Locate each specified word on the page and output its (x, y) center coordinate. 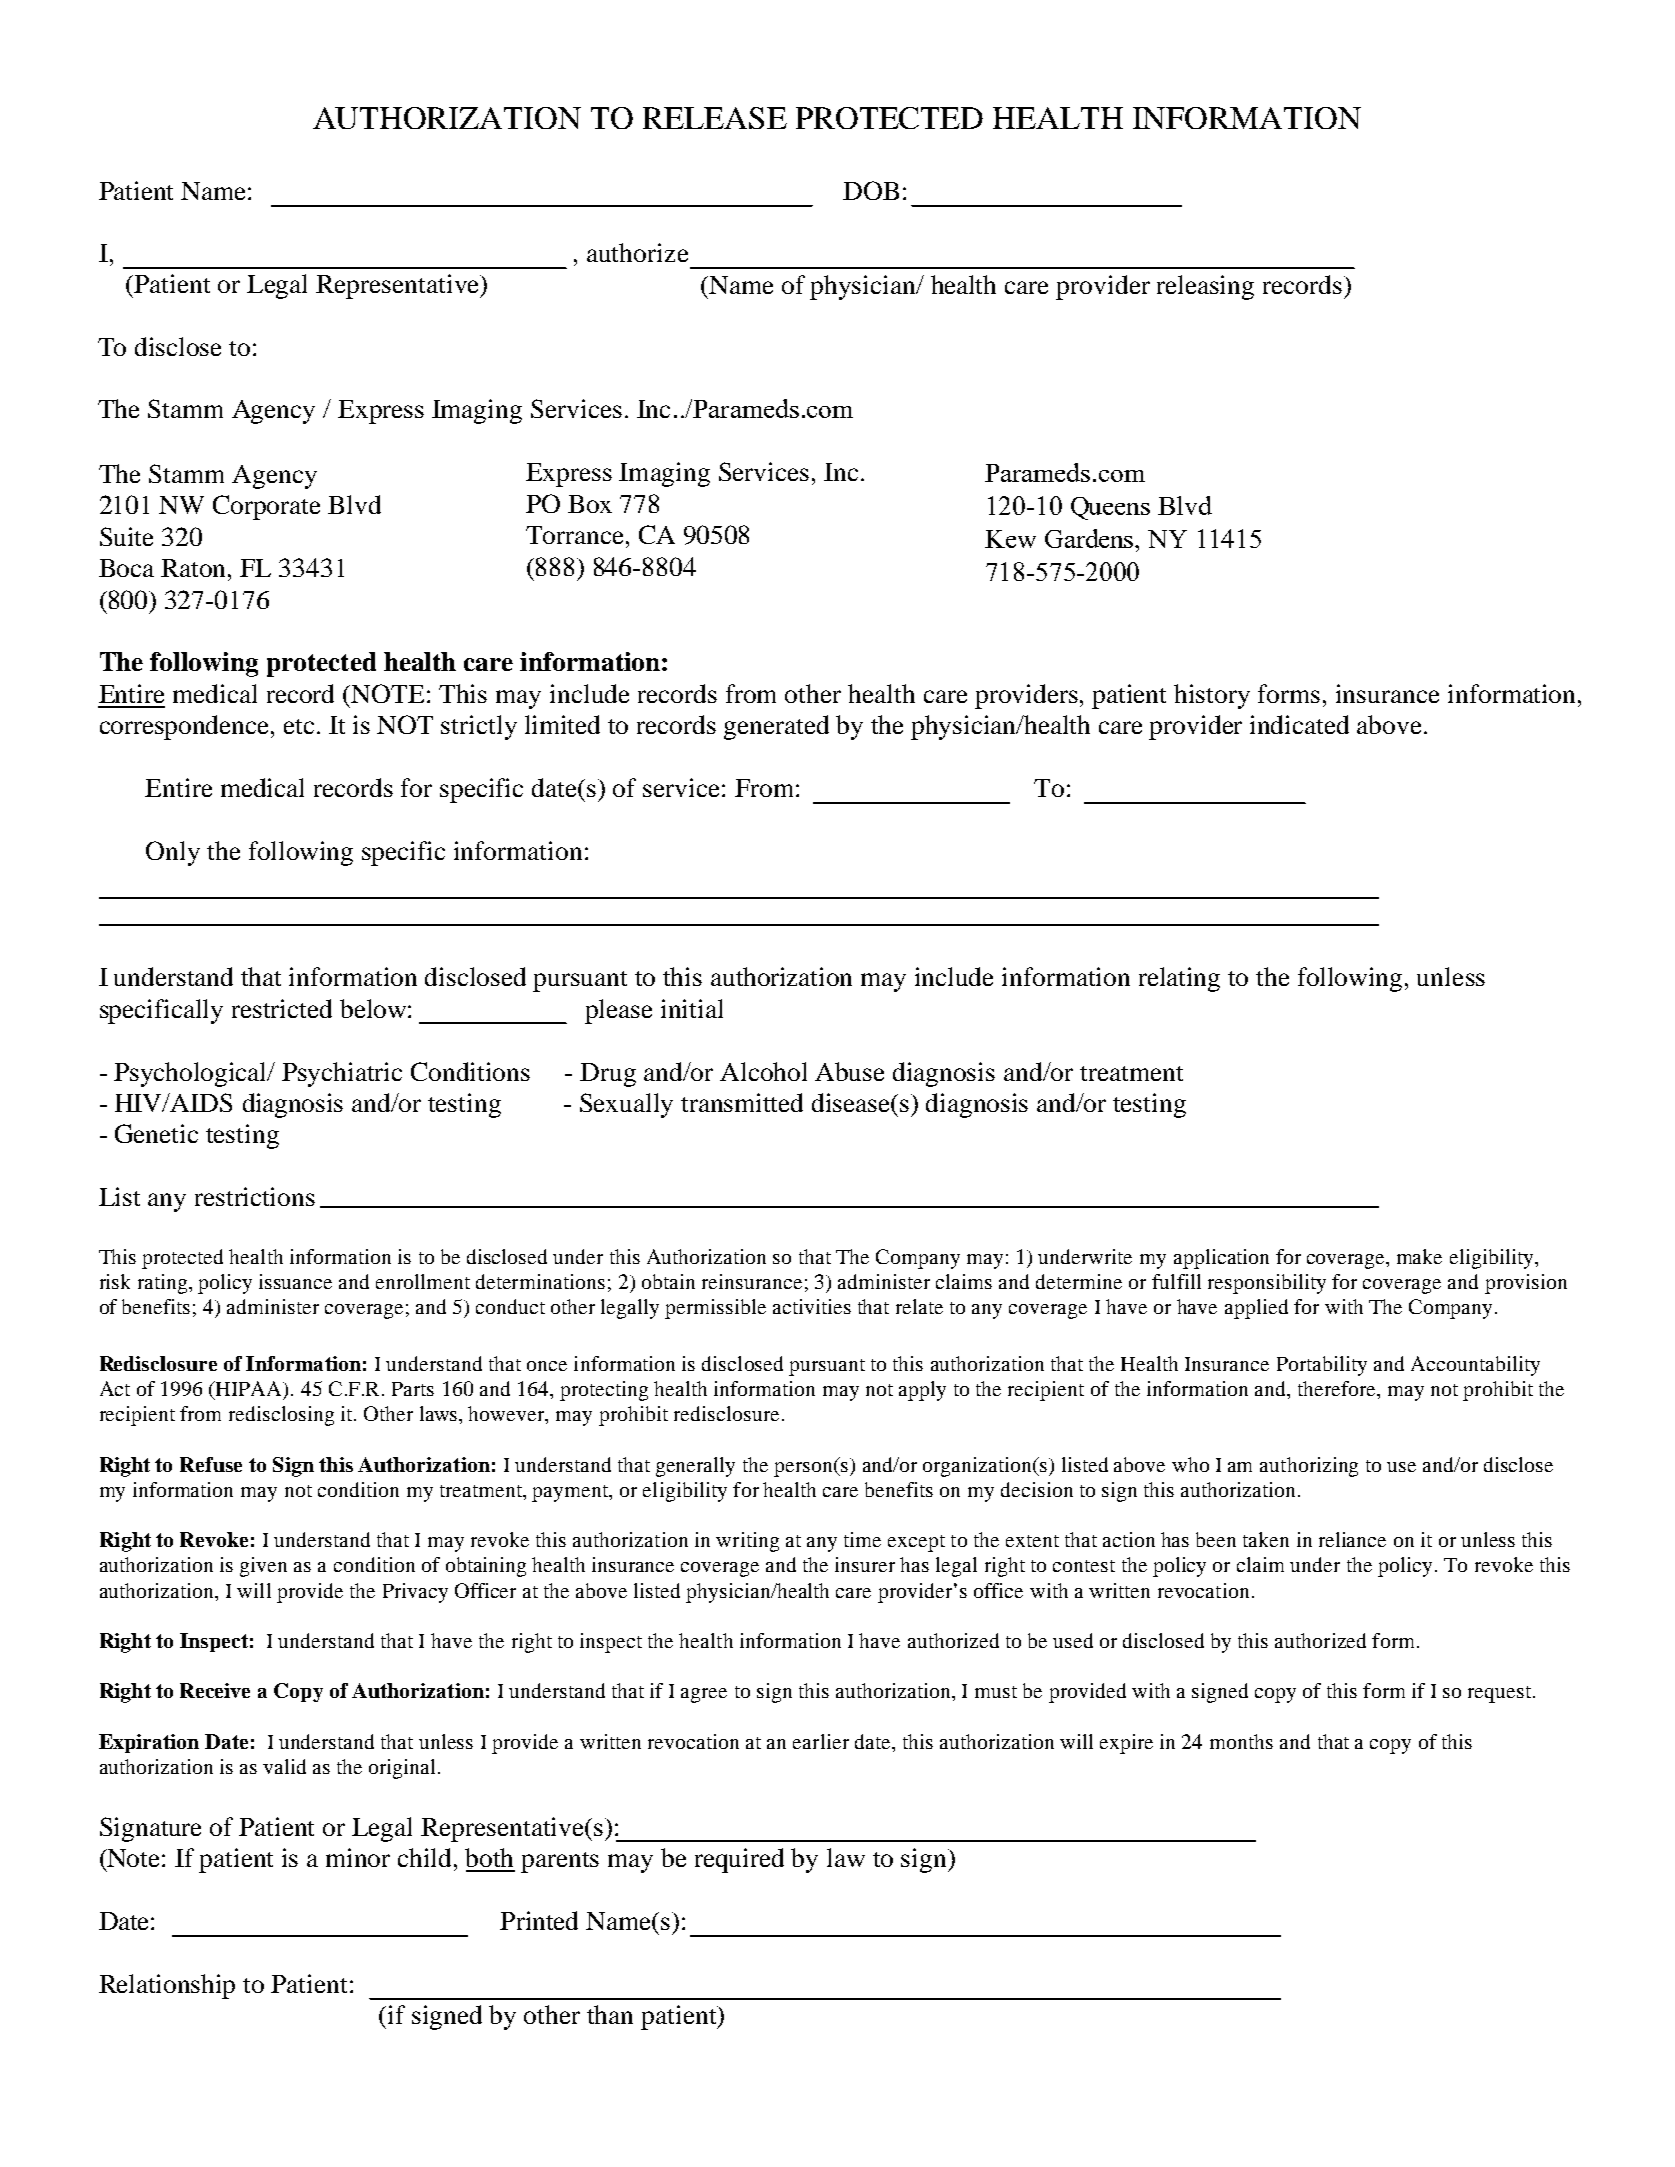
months (1241, 1741)
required (739, 1860)
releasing (1205, 287)
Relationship (167, 1986)
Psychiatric (342, 1074)
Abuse (849, 1071)
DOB (871, 190)
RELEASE (715, 118)
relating (1179, 979)
